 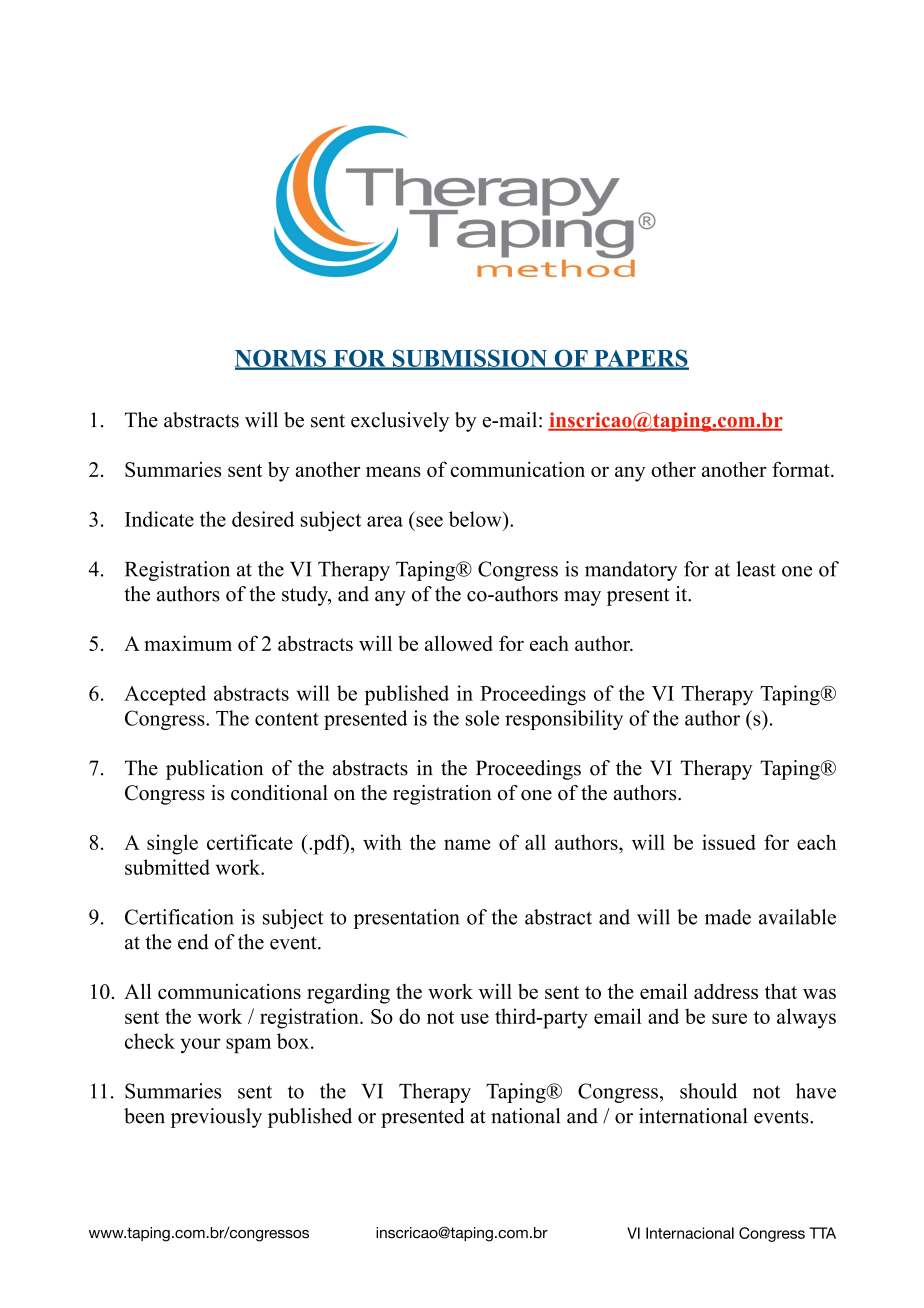 What do you see at coordinates (729, 842) in the image?
I see `issued` at bounding box center [729, 842].
